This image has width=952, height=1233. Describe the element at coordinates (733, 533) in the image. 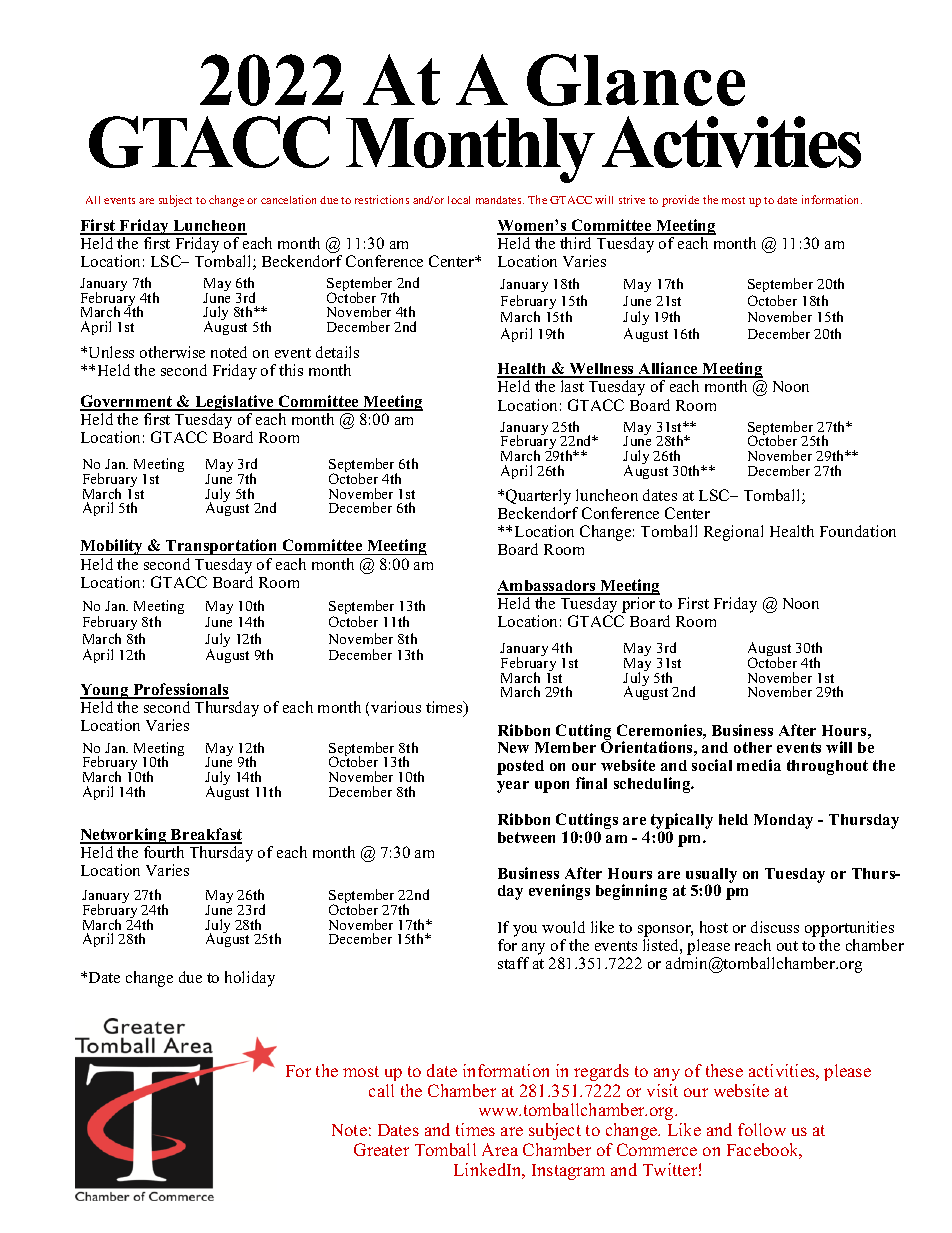

I see `Regional` at that location.
